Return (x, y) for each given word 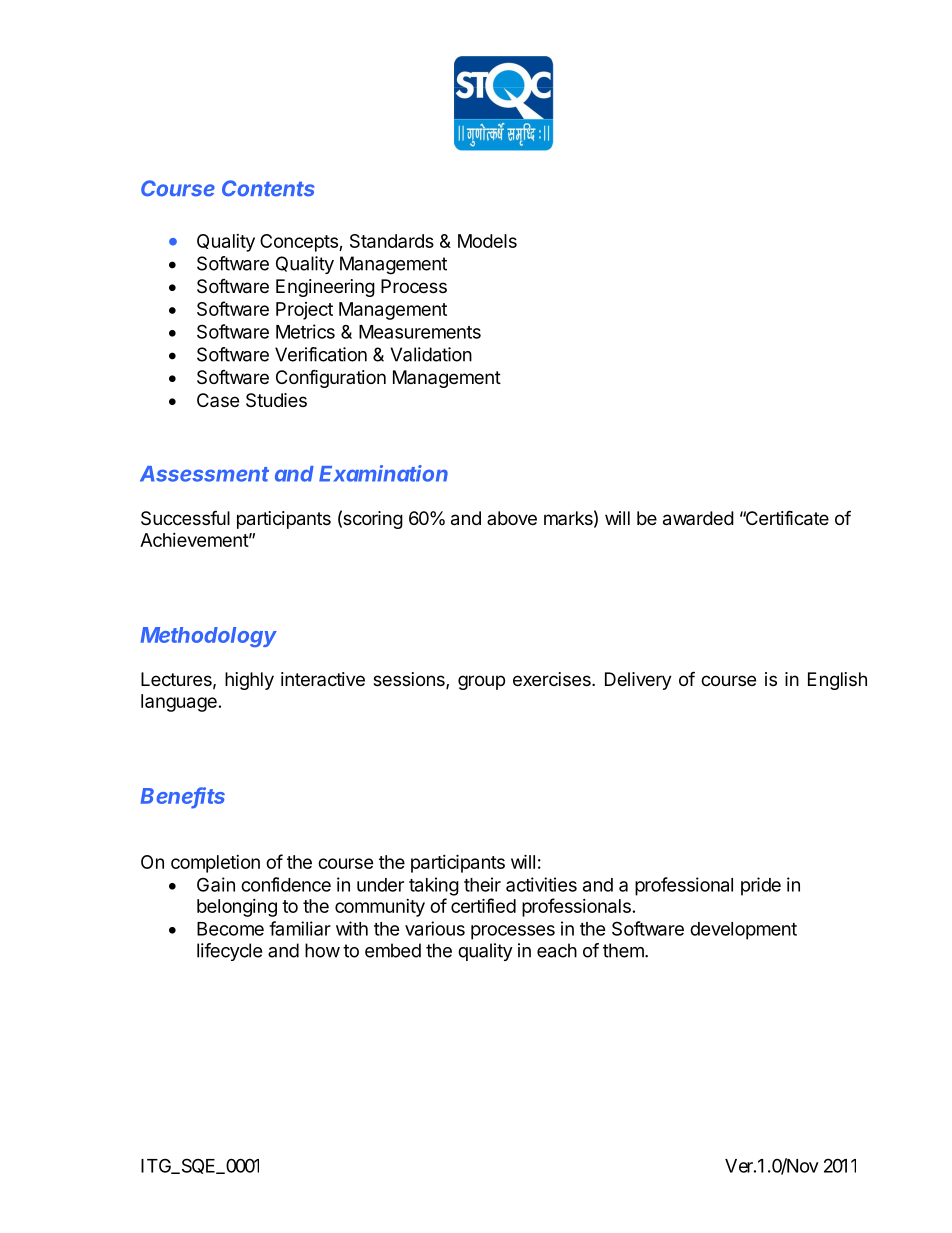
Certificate (786, 518)
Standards (392, 241)
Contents (268, 188)
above (512, 518)
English (837, 681)
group (481, 682)
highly (249, 681)
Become (230, 929)
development (743, 931)
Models (487, 241)
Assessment (204, 474)
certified (483, 905)
